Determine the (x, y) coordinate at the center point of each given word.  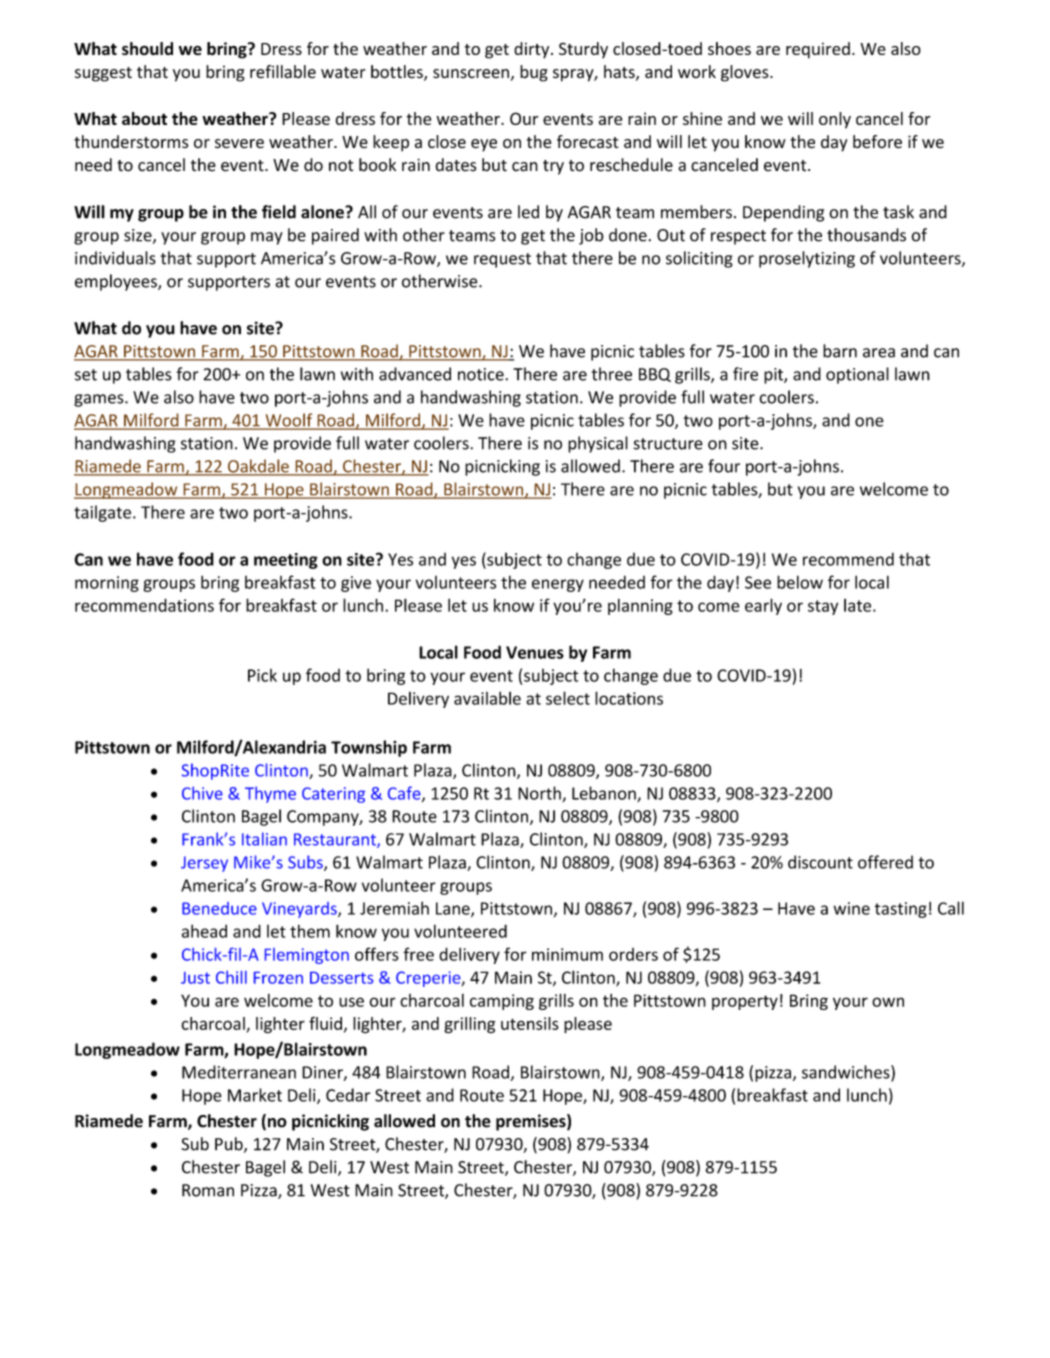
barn (840, 351)
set (86, 375)
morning (107, 584)
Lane (454, 909)
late (859, 605)
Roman (208, 1190)
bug (534, 73)
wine (852, 908)
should (147, 48)
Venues (535, 652)
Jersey (204, 864)
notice (481, 374)
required (818, 50)
